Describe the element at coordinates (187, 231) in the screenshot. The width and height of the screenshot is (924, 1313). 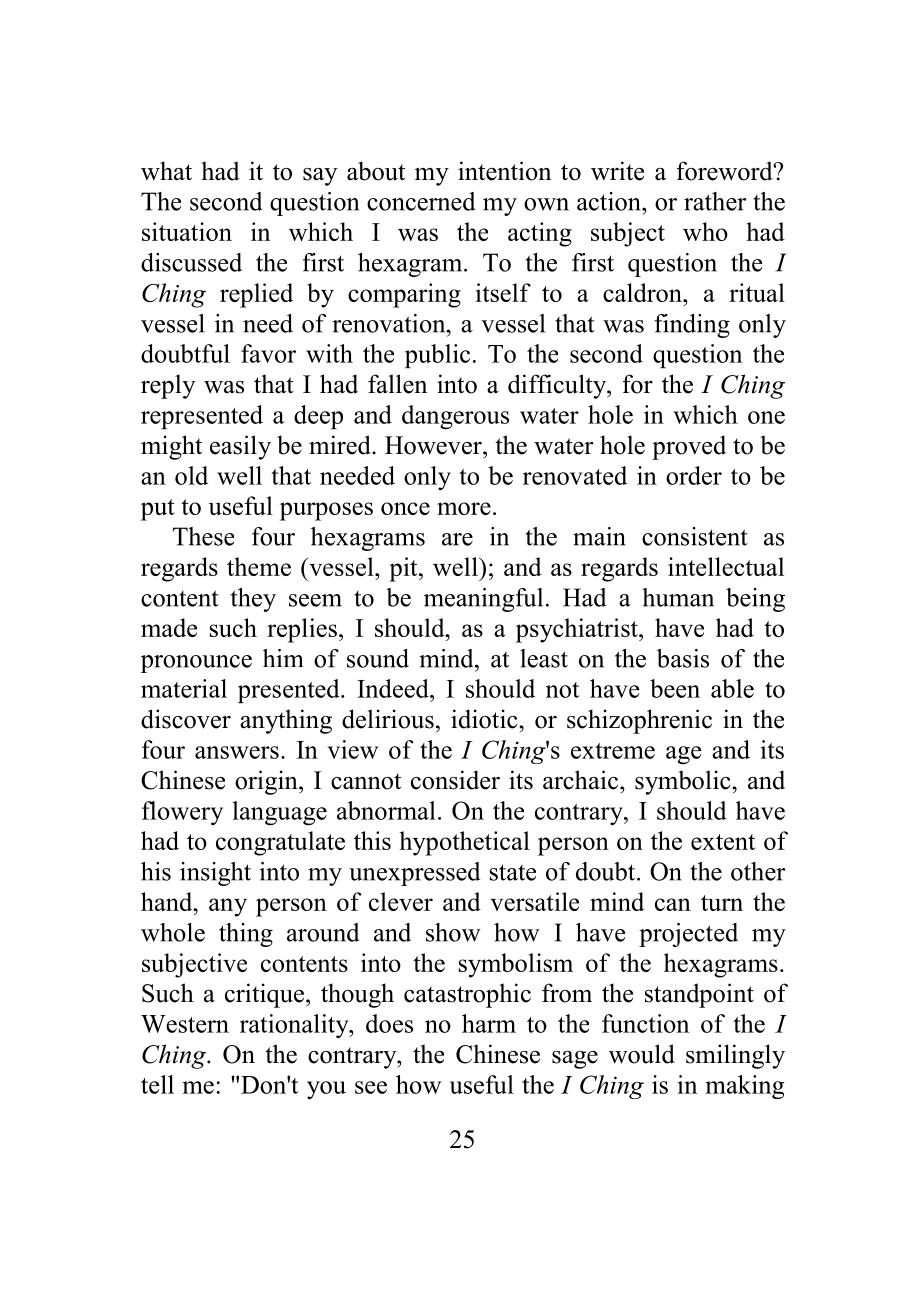
I see `situation` at that location.
